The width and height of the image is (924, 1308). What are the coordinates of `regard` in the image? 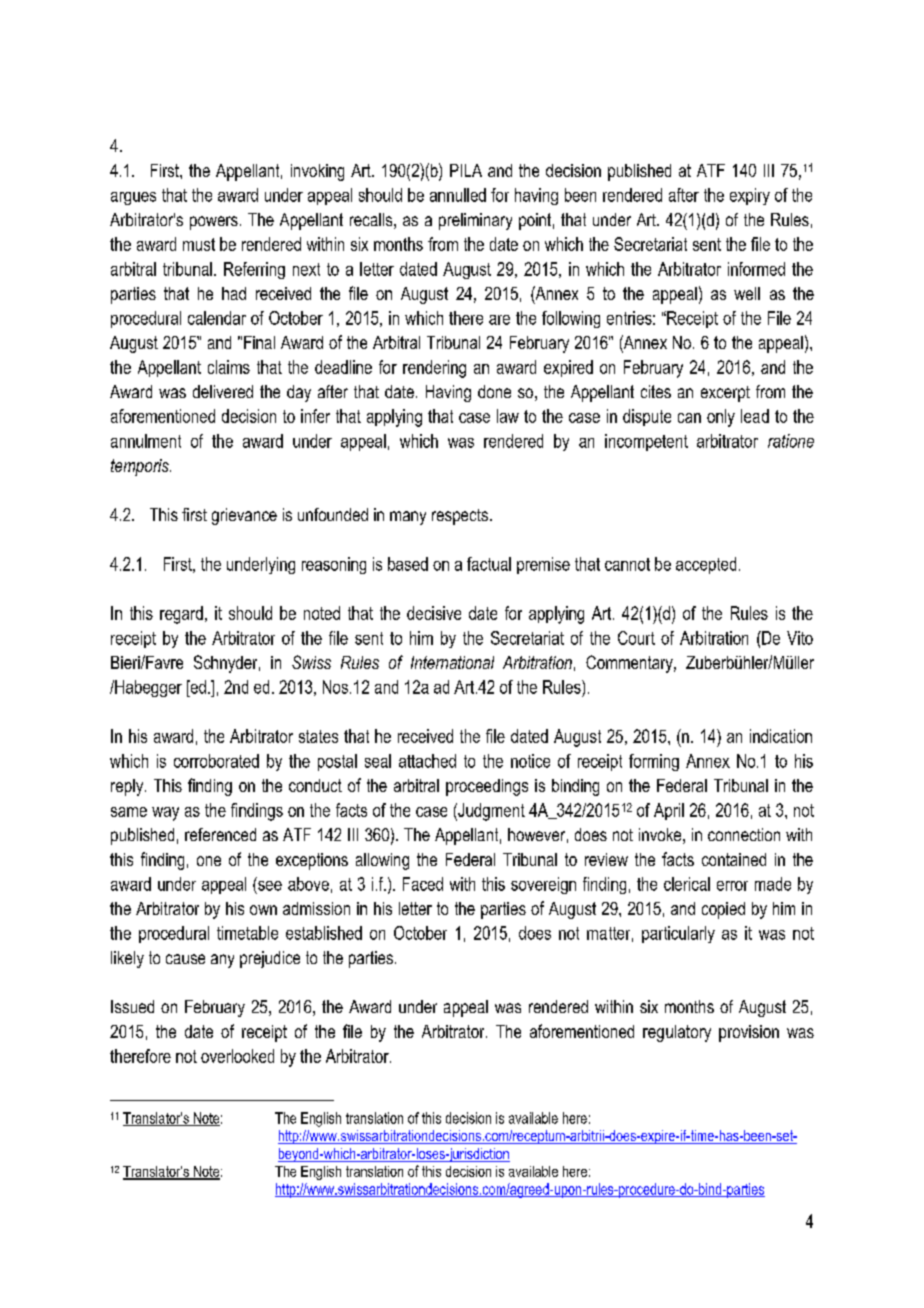 It's located at (181, 615).
